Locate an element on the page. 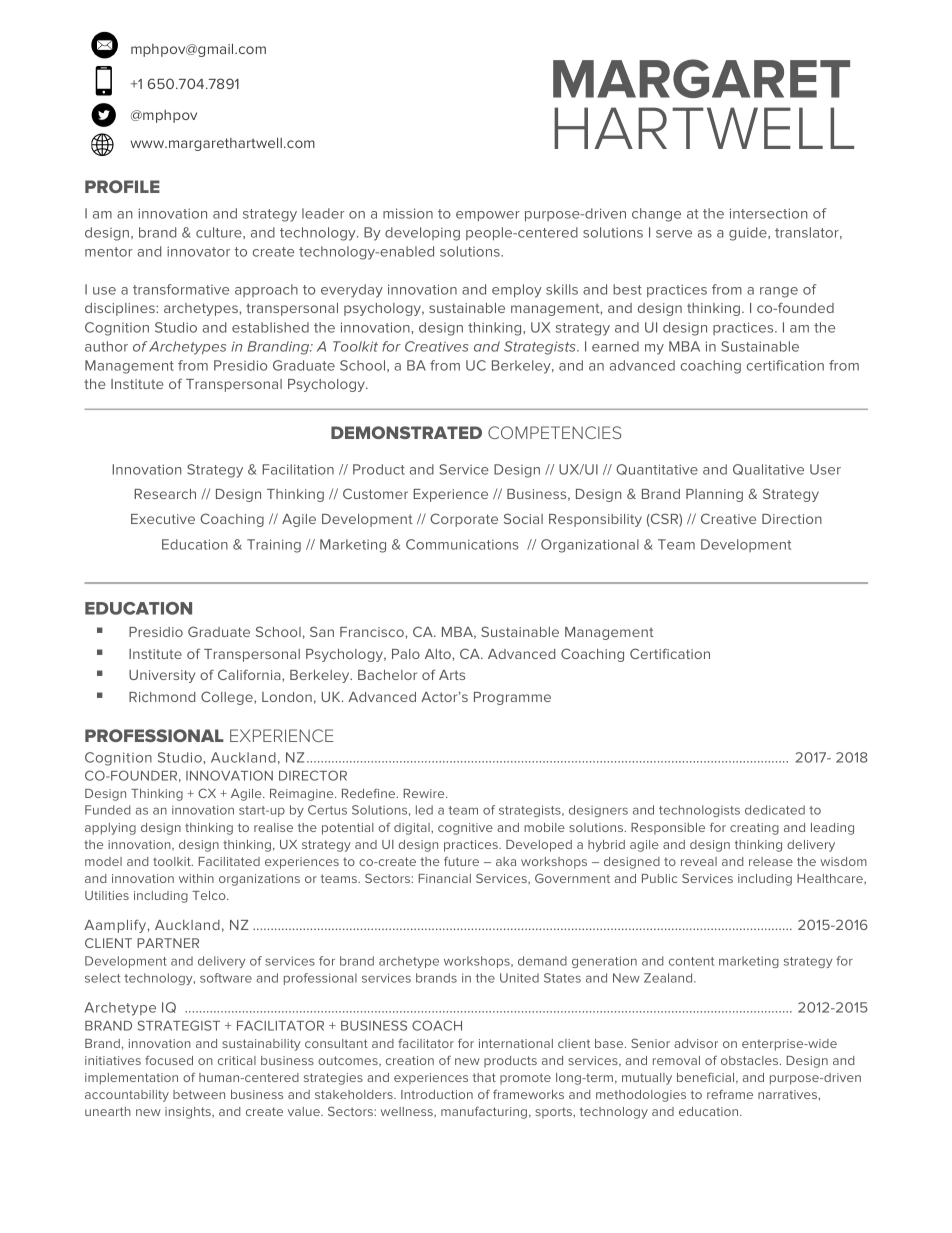 Image resolution: width=952 pixels, height=1233 pixels. Funded is located at coordinates (107, 810).
